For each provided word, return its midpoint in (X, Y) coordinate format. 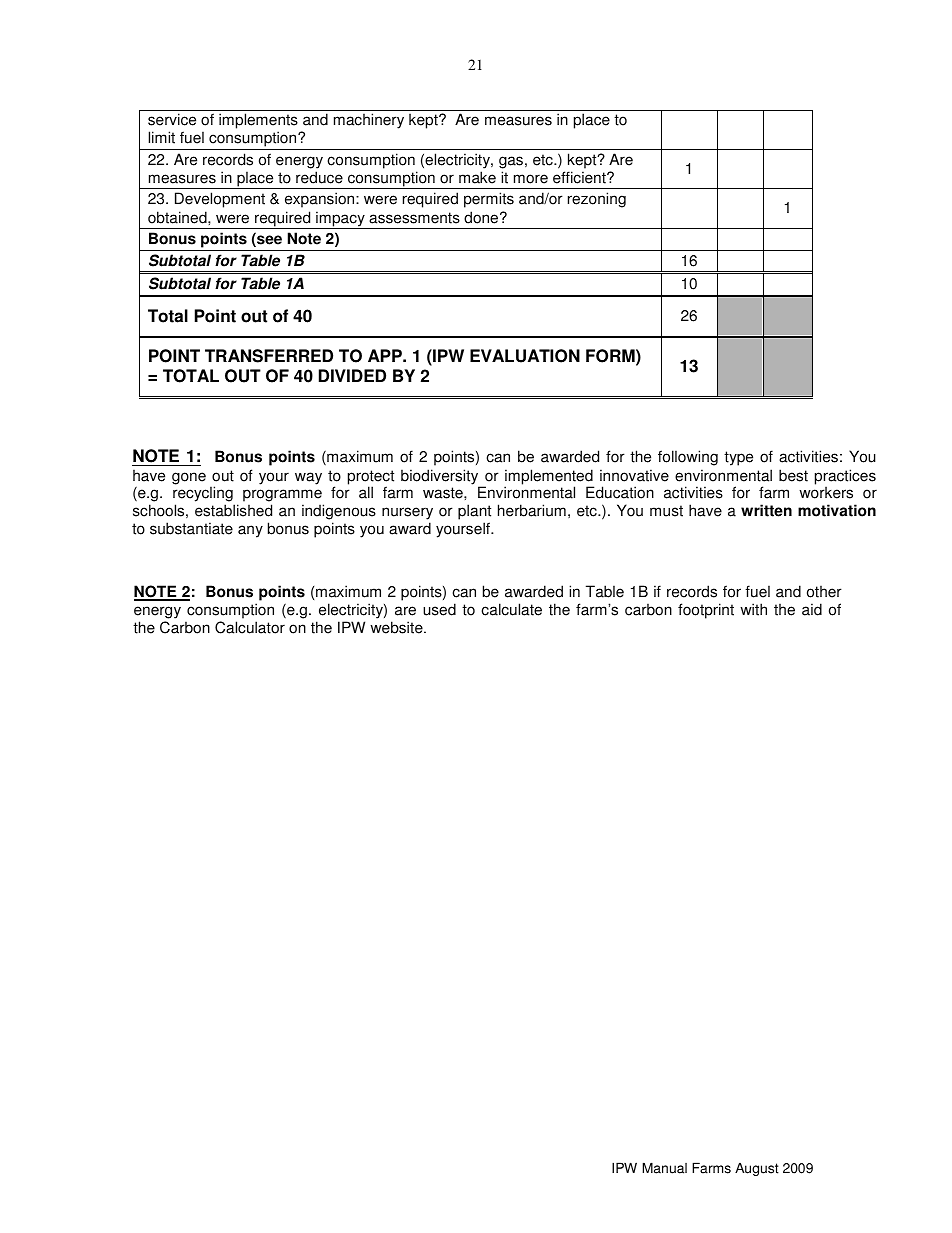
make (477, 177)
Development (220, 200)
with (753, 609)
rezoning (597, 200)
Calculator (250, 627)
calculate (511, 609)
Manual (664, 1168)
